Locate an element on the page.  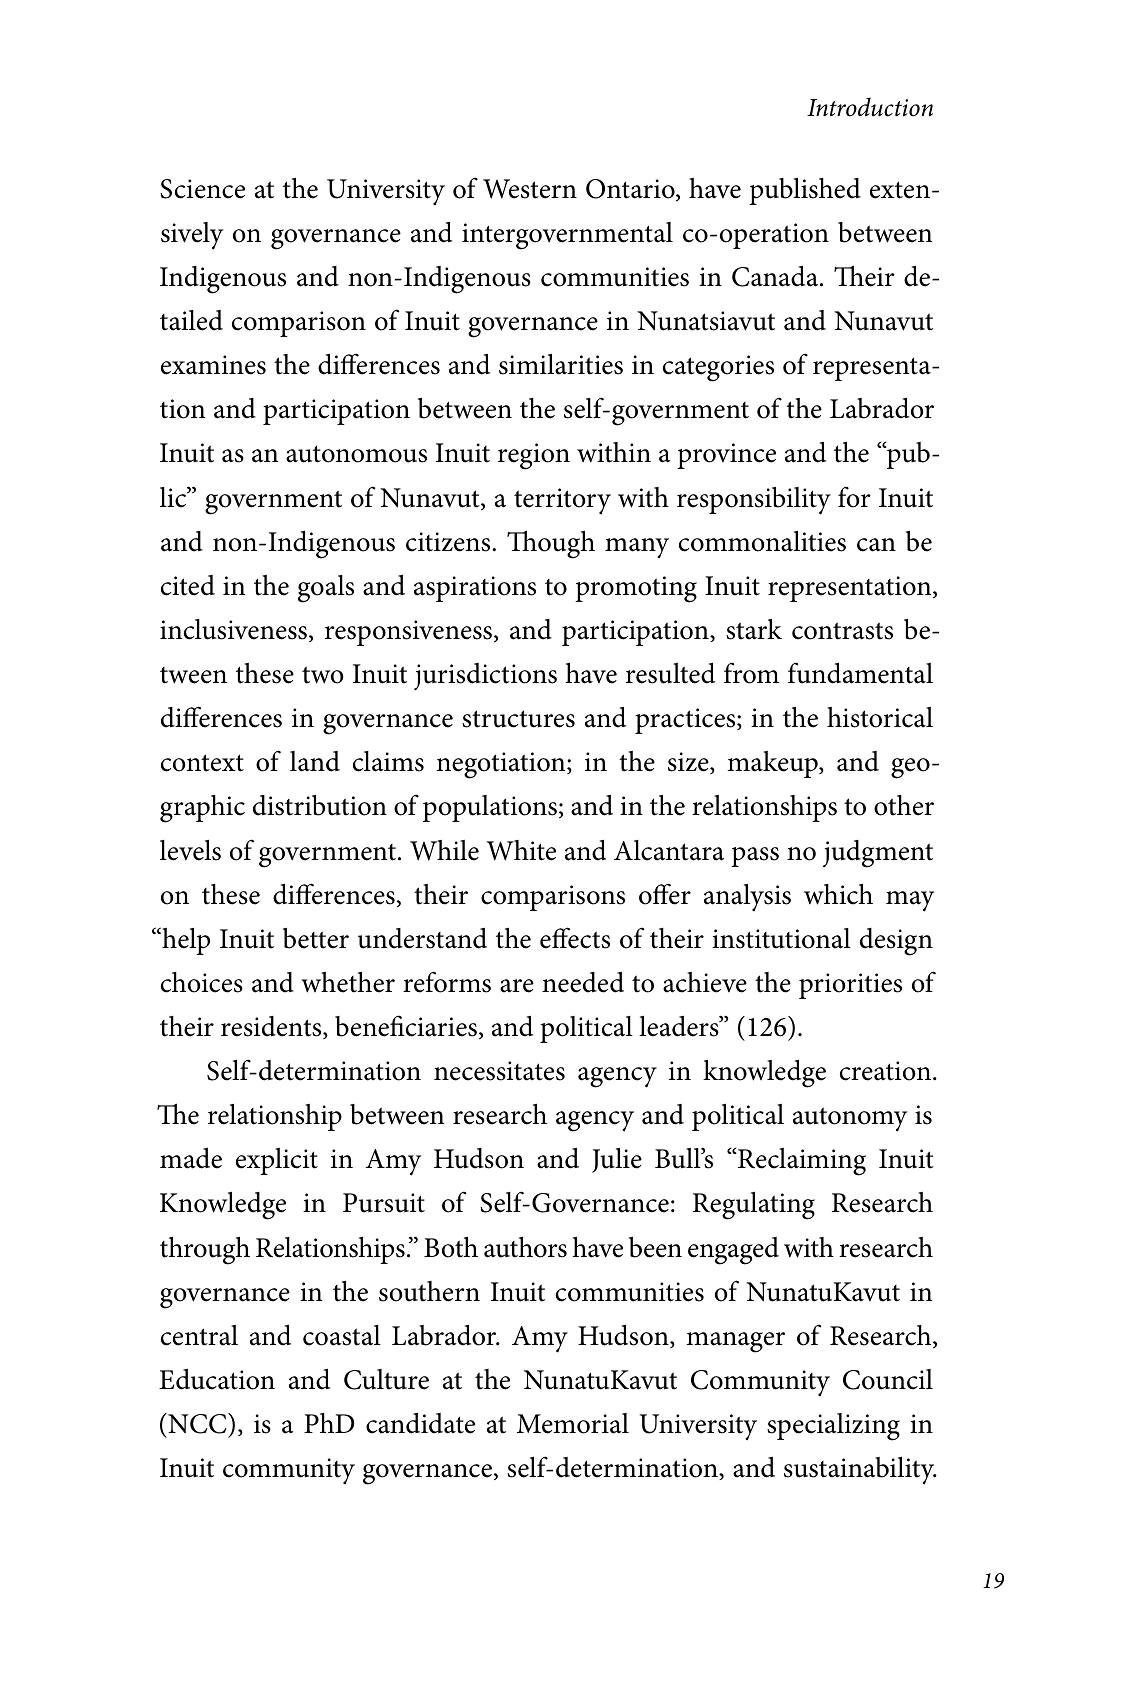
White is located at coordinates (521, 850).
